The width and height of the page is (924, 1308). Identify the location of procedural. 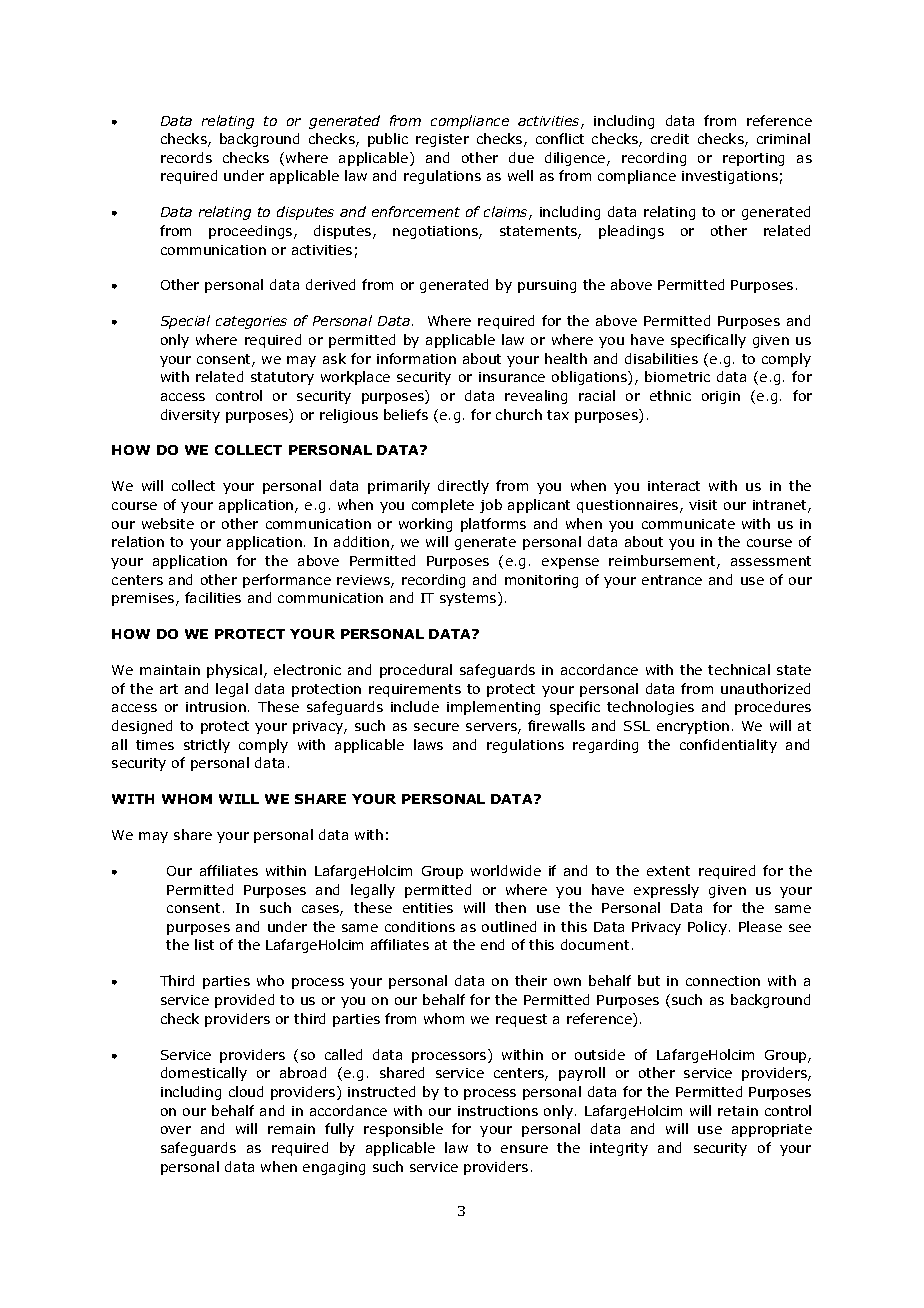
(416, 671).
